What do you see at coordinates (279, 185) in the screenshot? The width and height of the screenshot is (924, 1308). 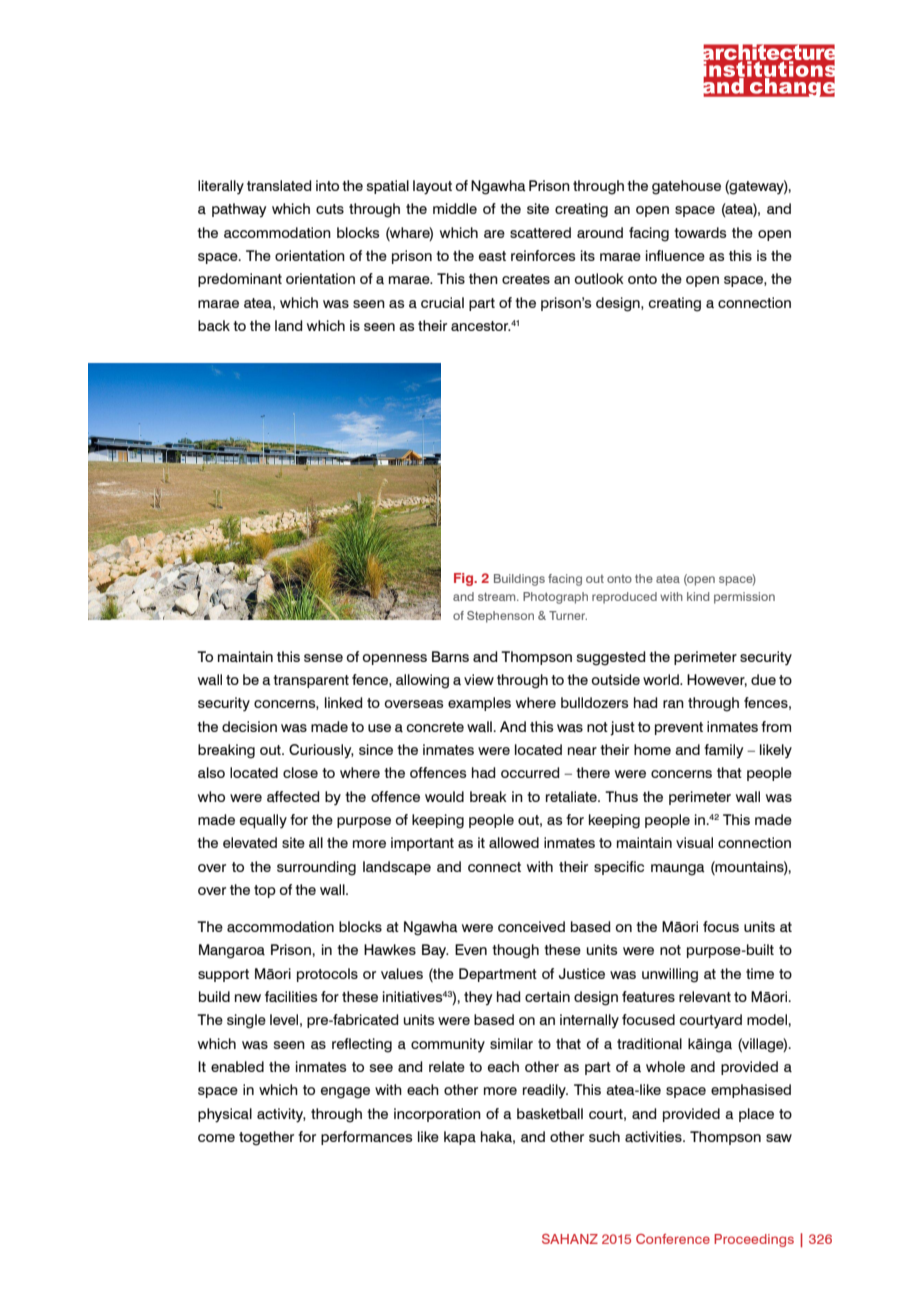 I see `translated` at bounding box center [279, 185].
